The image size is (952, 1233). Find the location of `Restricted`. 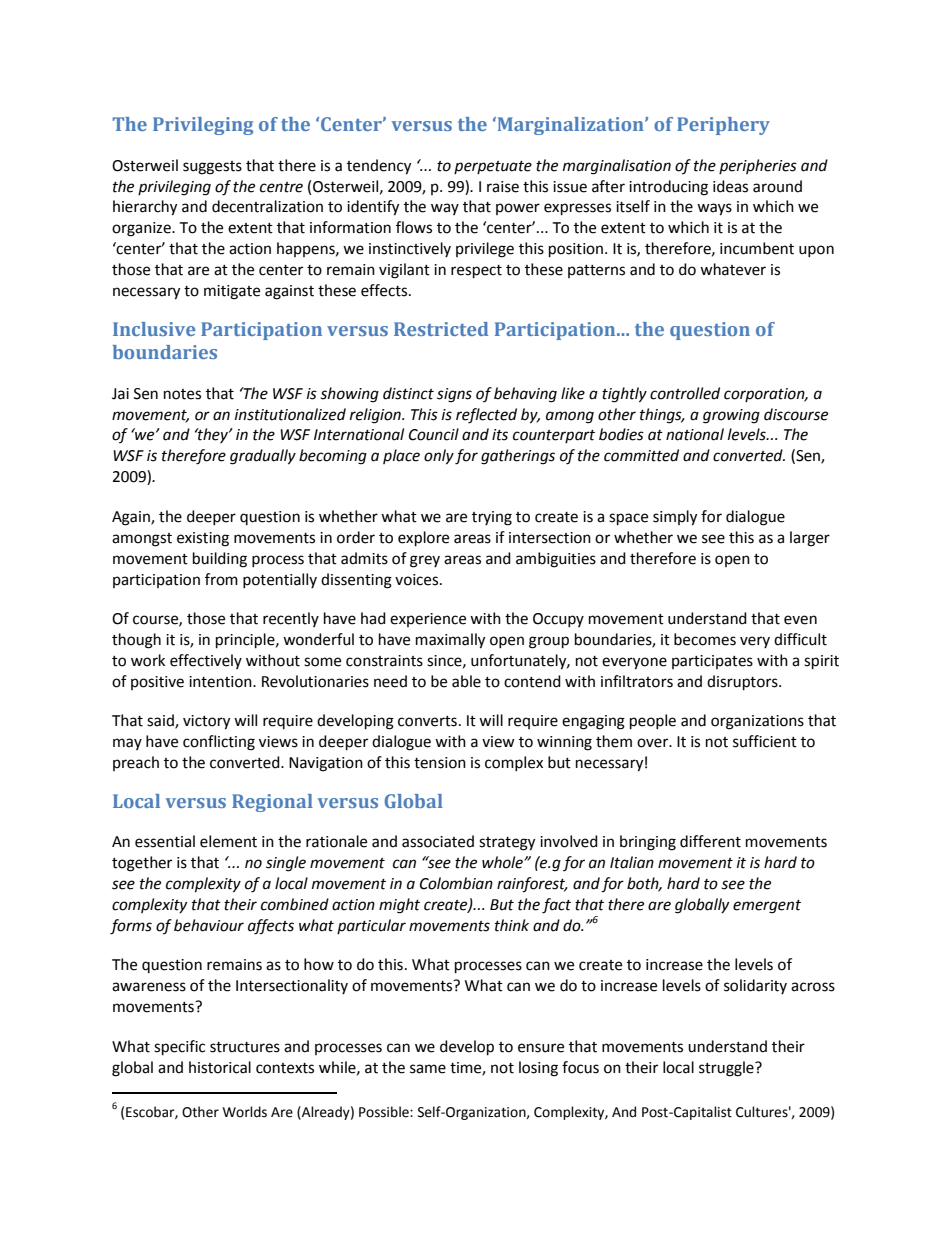

Restricted is located at coordinates (441, 329).
